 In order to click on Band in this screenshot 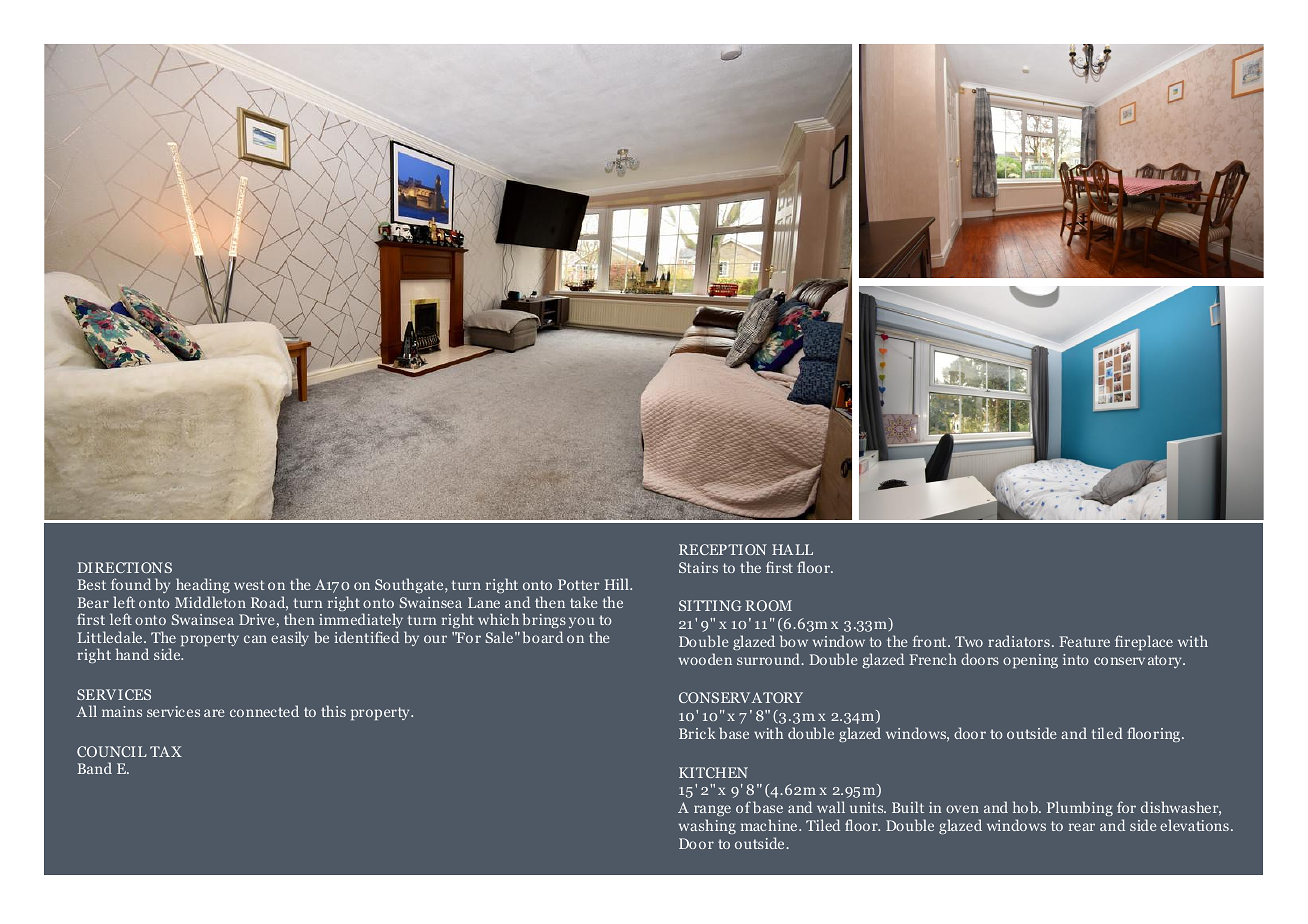, I will do `click(95, 768)`.
